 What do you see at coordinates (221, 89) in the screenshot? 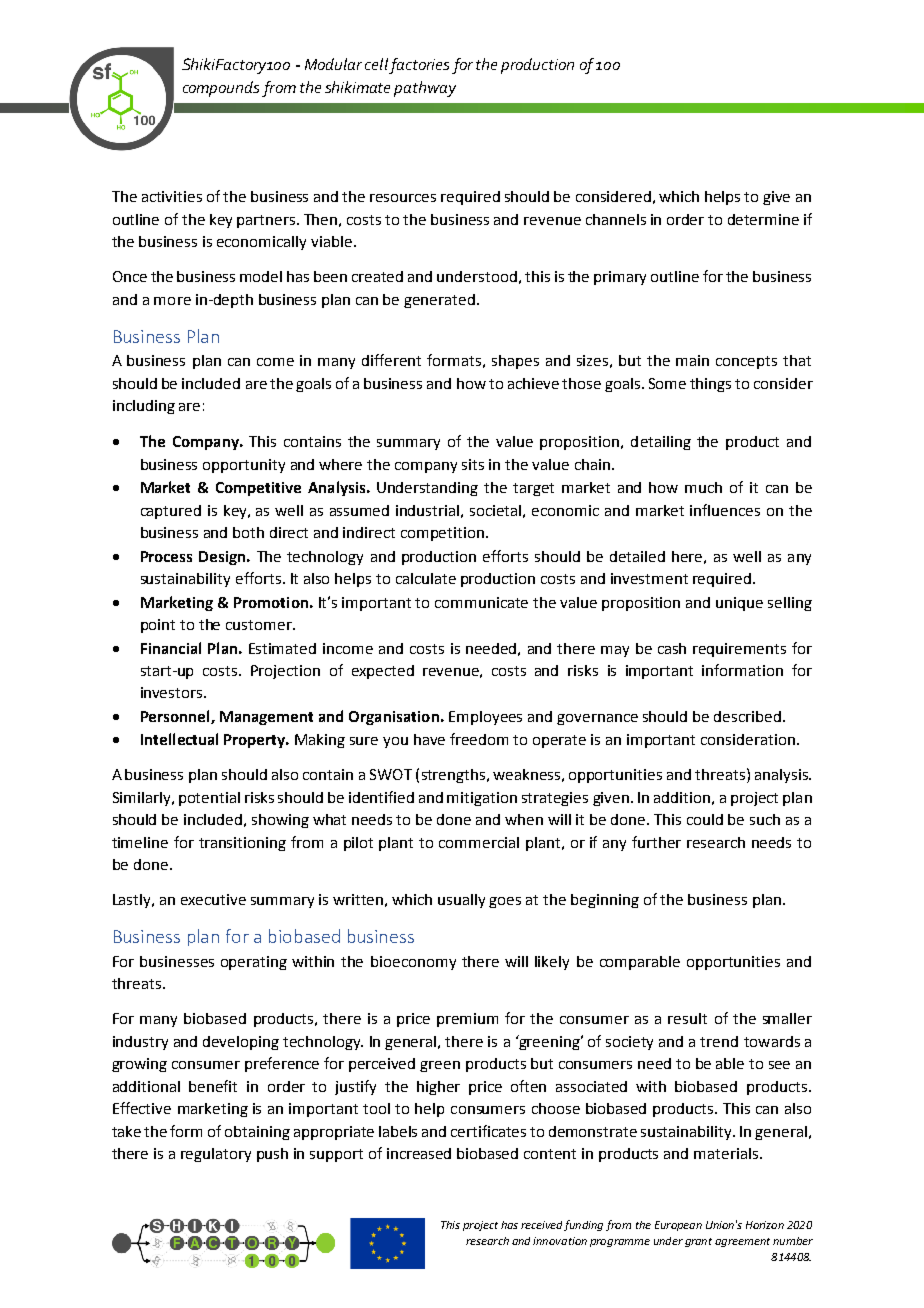
I see `compounds` at bounding box center [221, 89].
